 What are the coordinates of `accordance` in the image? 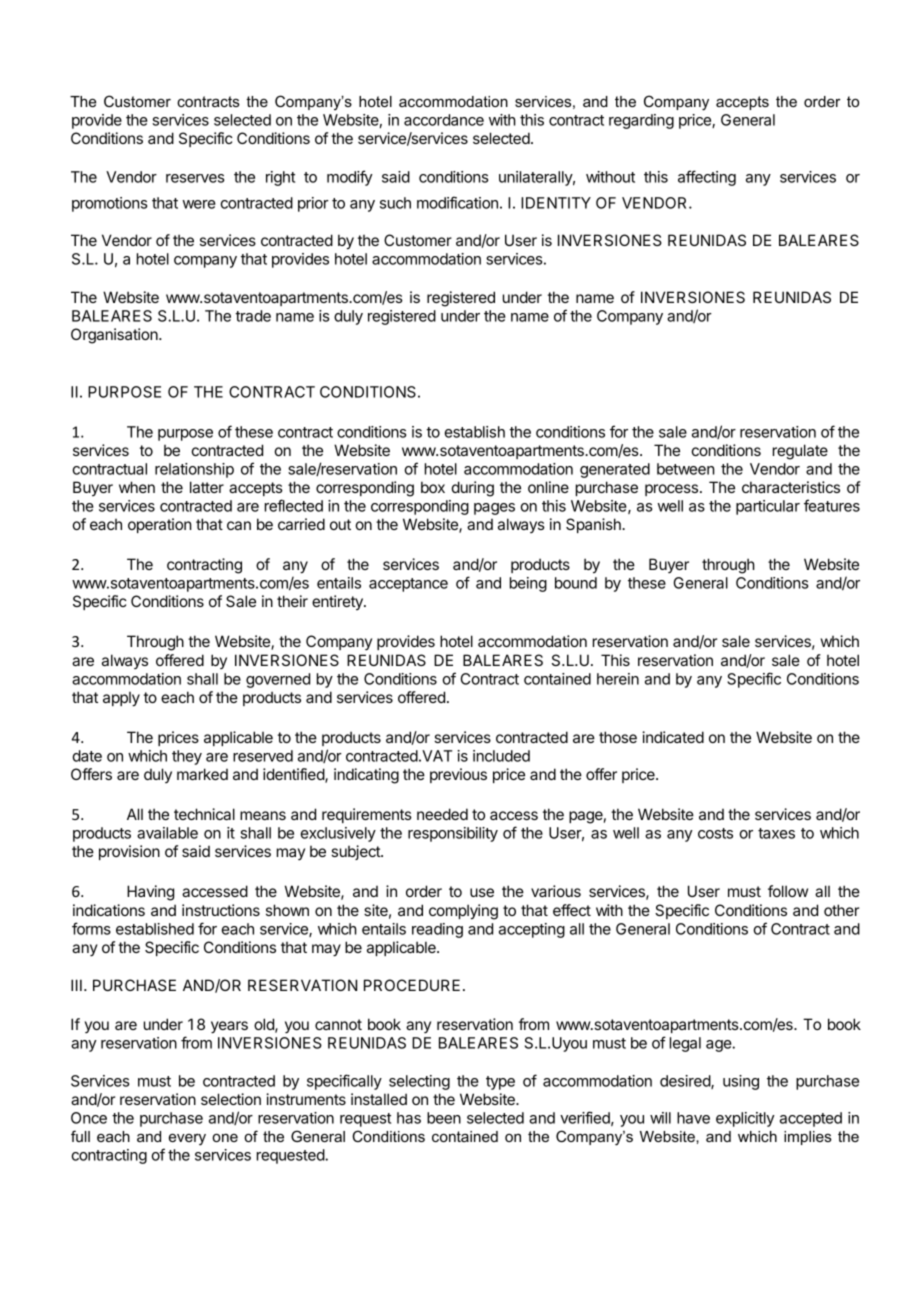 It's located at (444, 120).
